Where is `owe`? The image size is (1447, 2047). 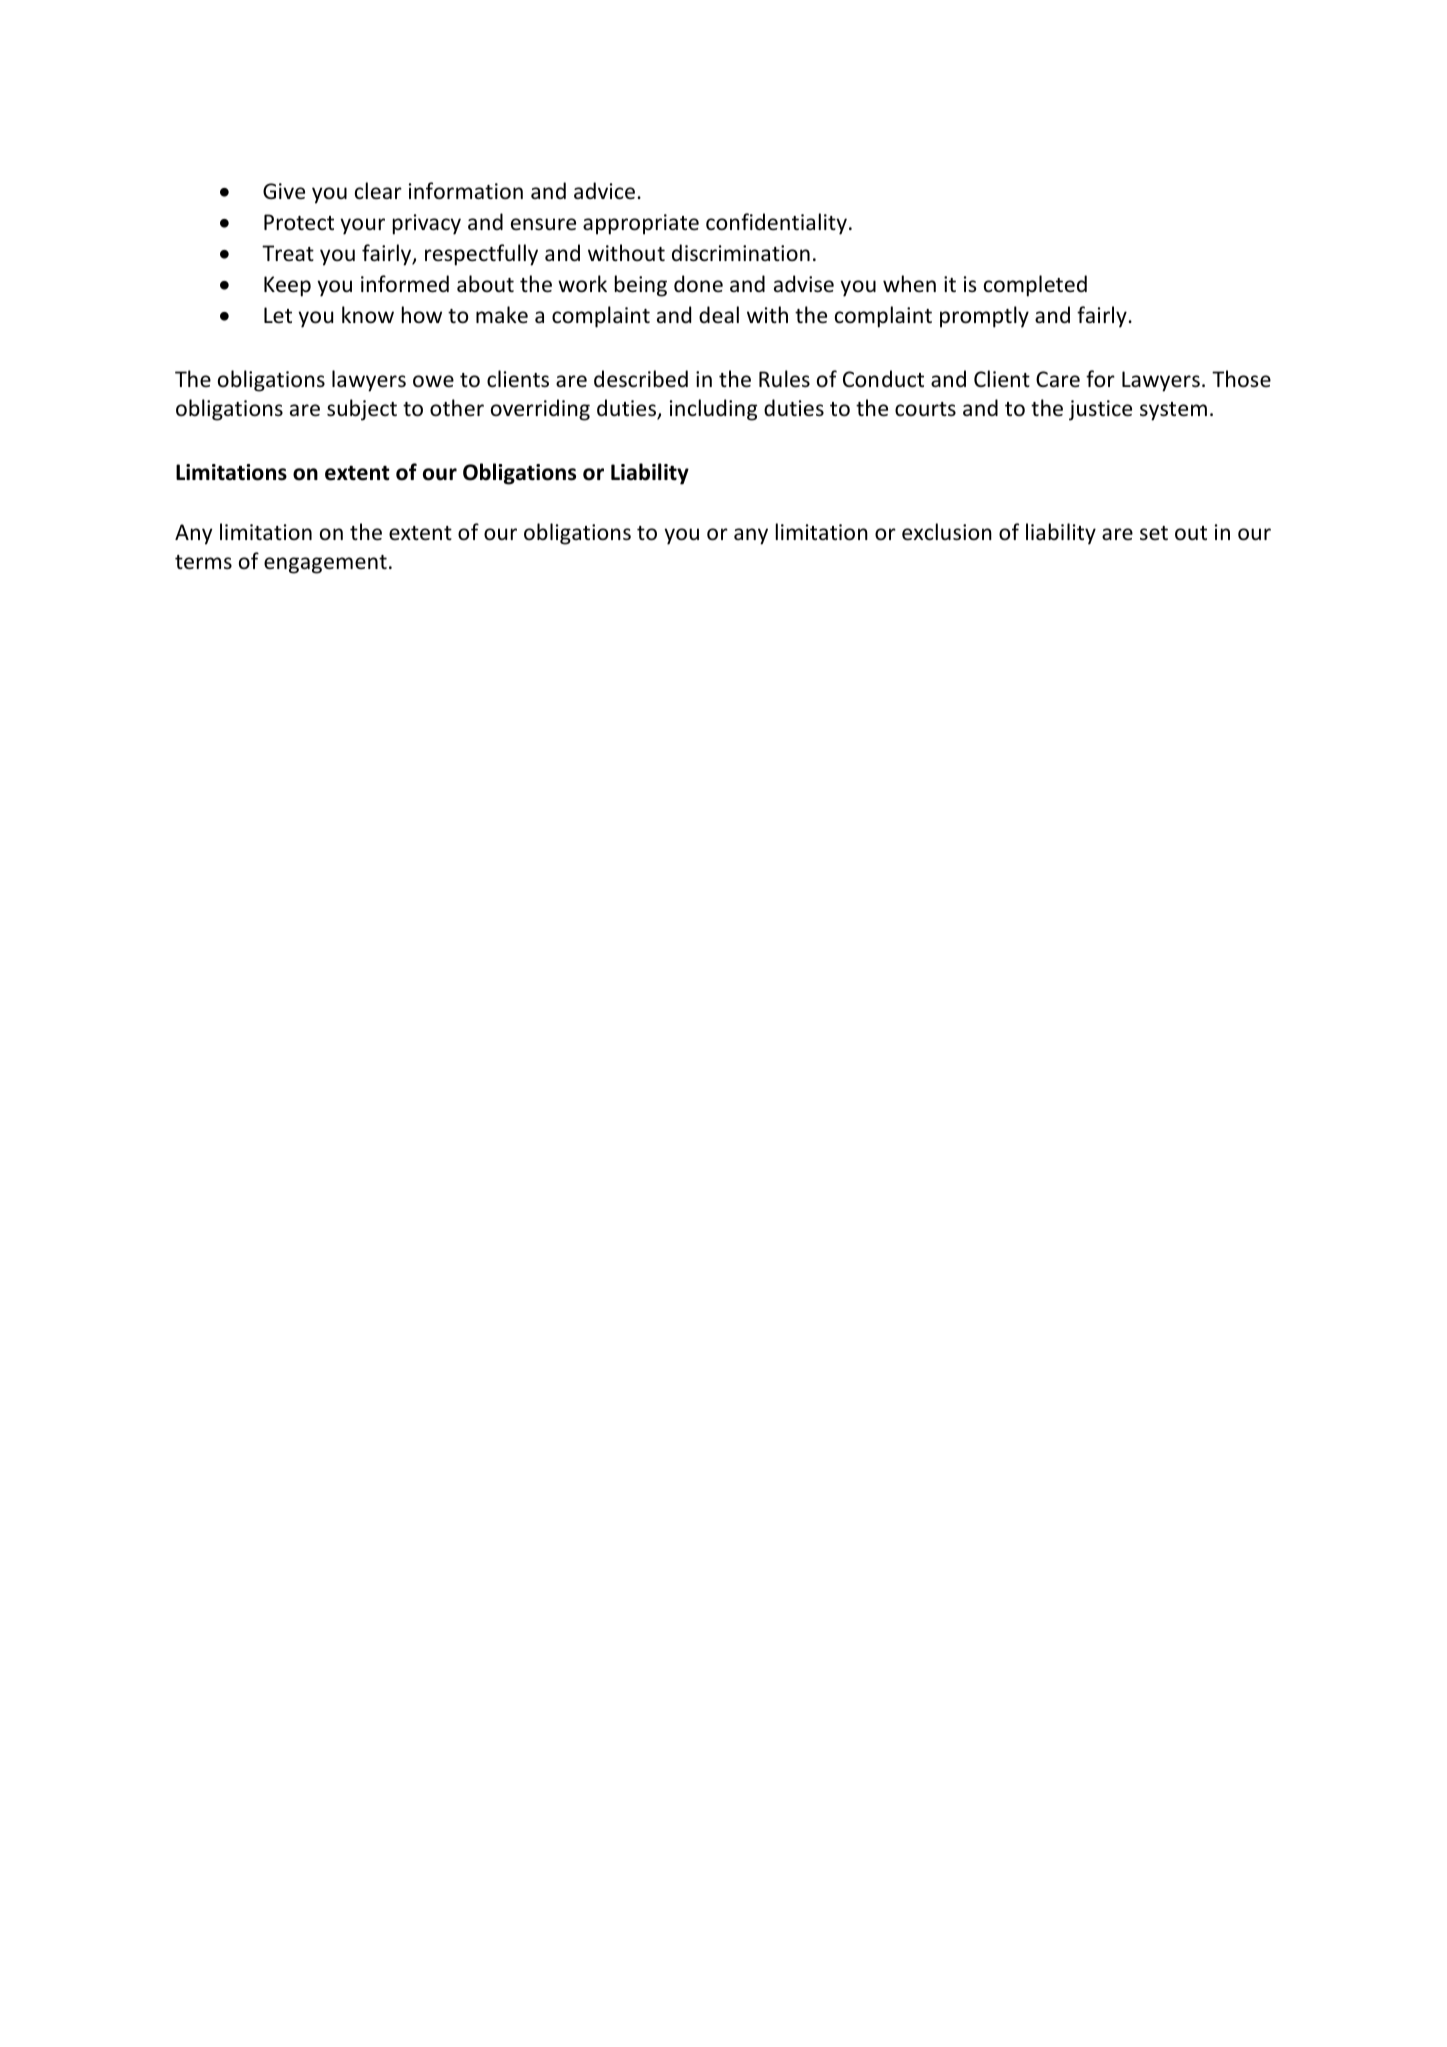
owe is located at coordinates (433, 381).
